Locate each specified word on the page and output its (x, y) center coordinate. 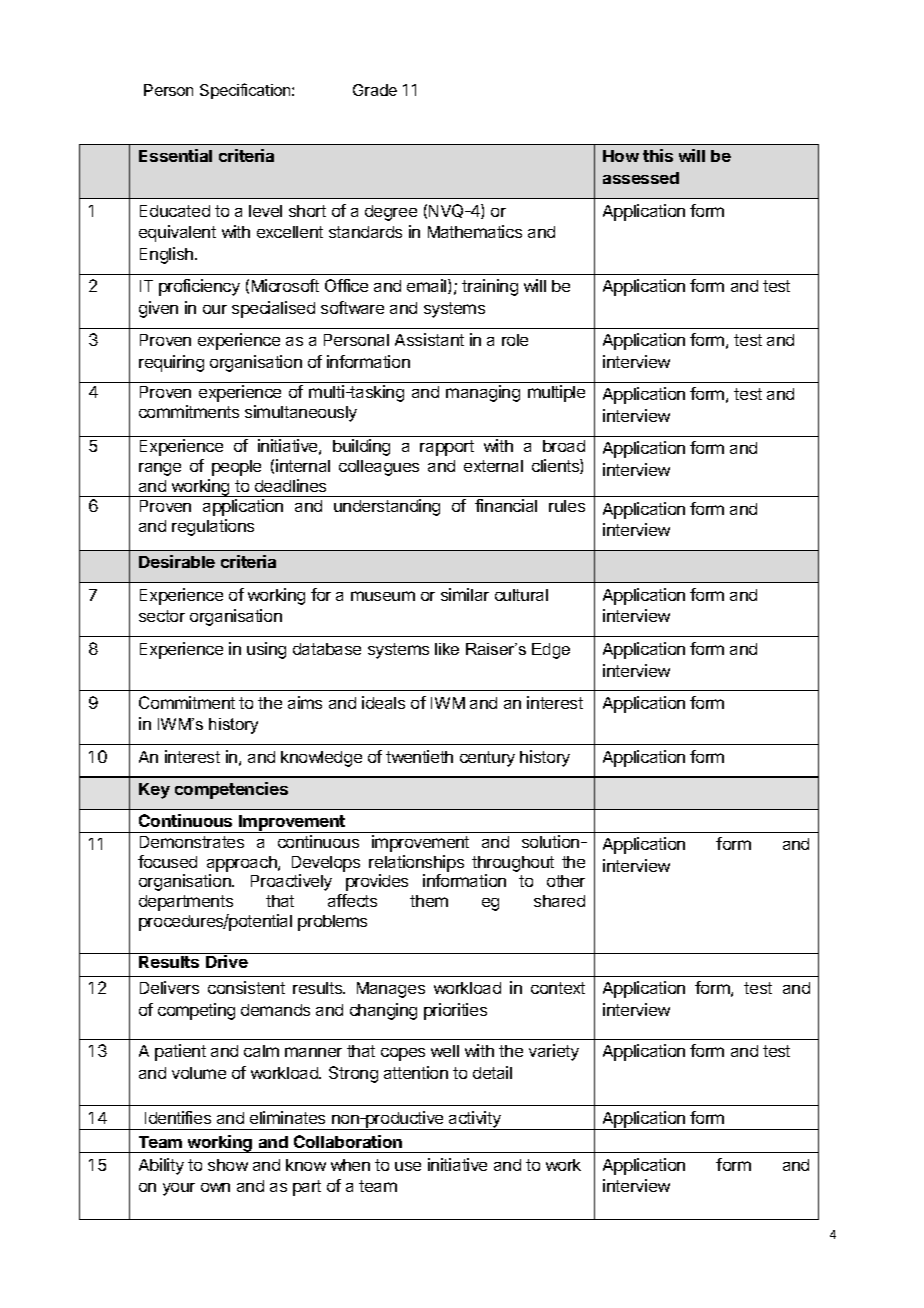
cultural (521, 595)
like (447, 649)
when (350, 1165)
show (228, 1165)
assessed (641, 178)
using (266, 650)
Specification (246, 91)
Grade (375, 90)
